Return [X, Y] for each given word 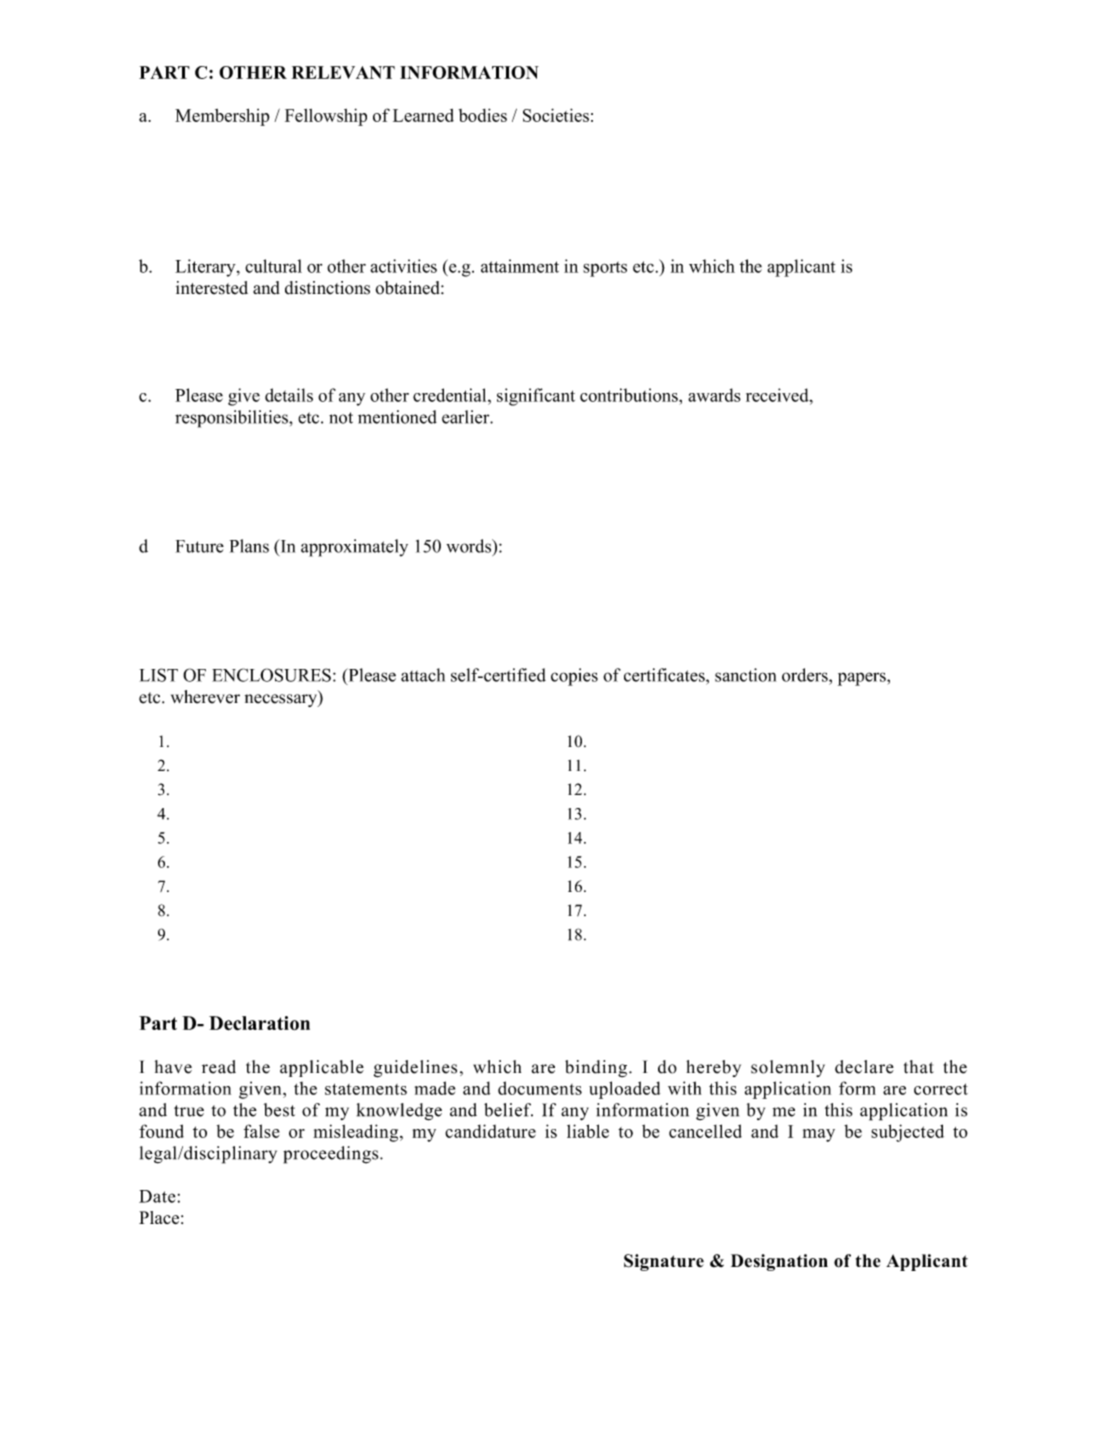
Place [159, 1217]
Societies [556, 115]
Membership [222, 117]
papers [863, 679]
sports [605, 269]
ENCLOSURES [271, 675]
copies [574, 677]
